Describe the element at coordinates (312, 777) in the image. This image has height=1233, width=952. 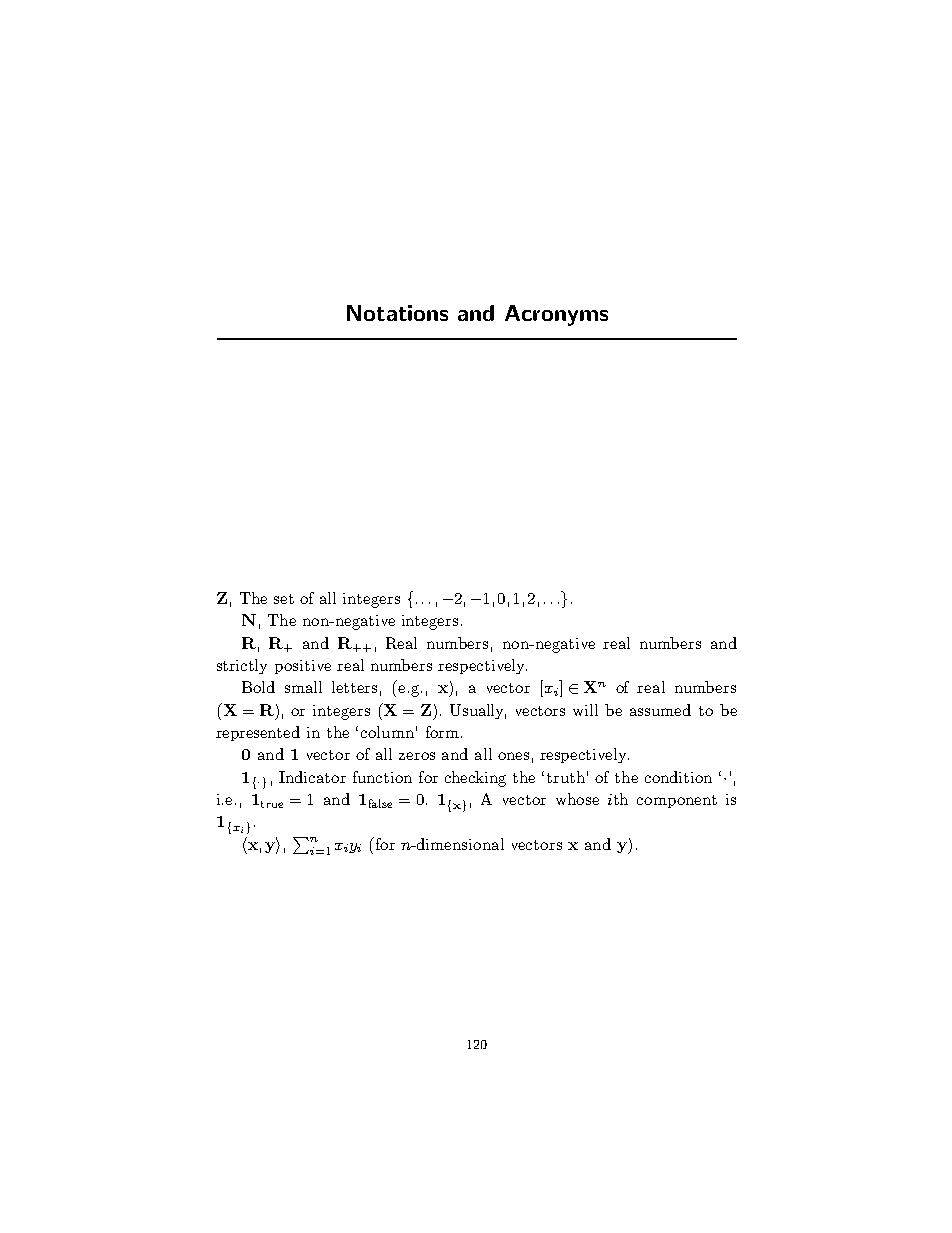
I see `Indicator` at that location.
